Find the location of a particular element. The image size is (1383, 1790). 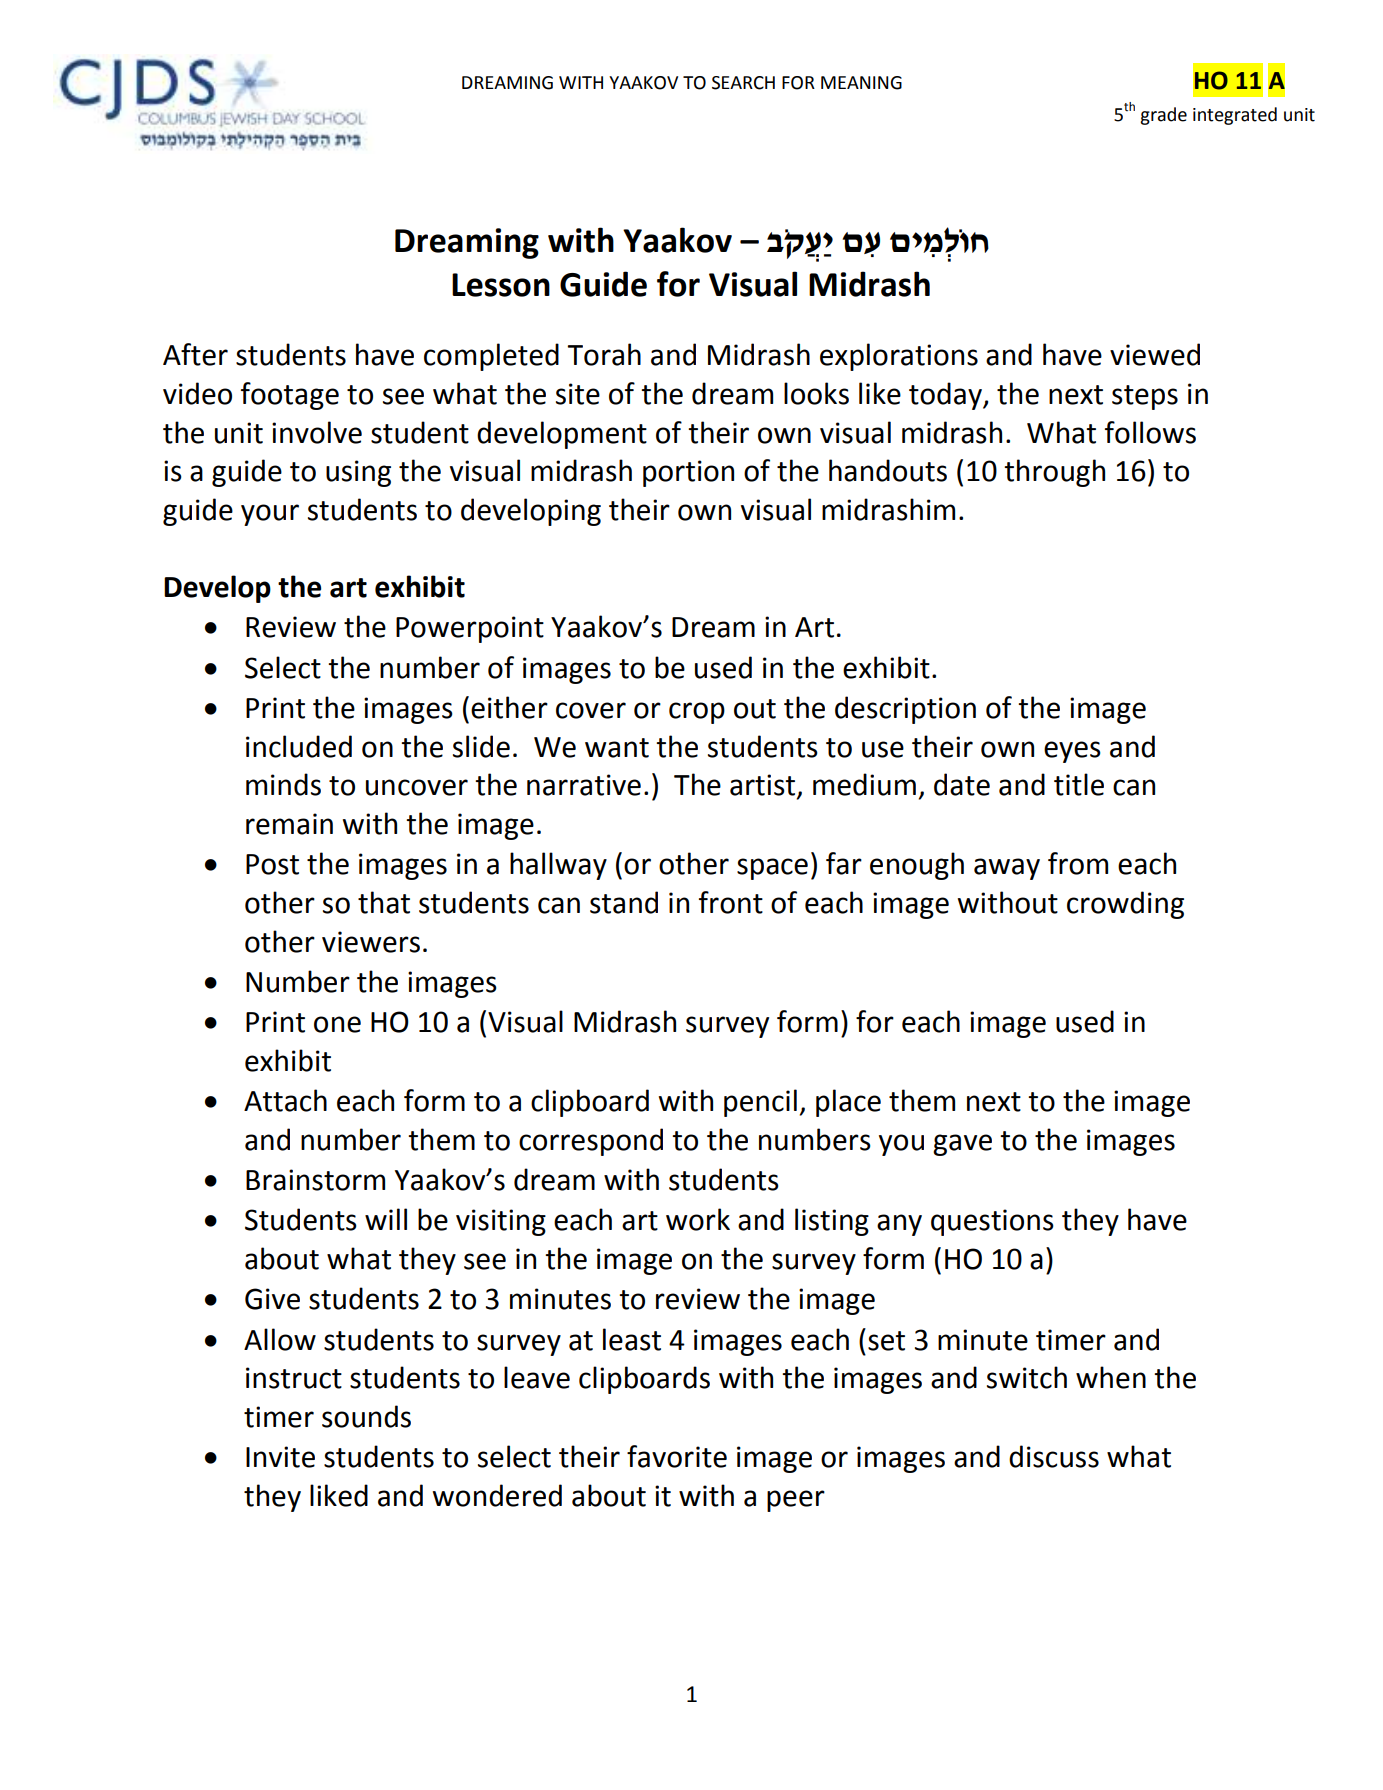

Lesson is located at coordinates (501, 285).
